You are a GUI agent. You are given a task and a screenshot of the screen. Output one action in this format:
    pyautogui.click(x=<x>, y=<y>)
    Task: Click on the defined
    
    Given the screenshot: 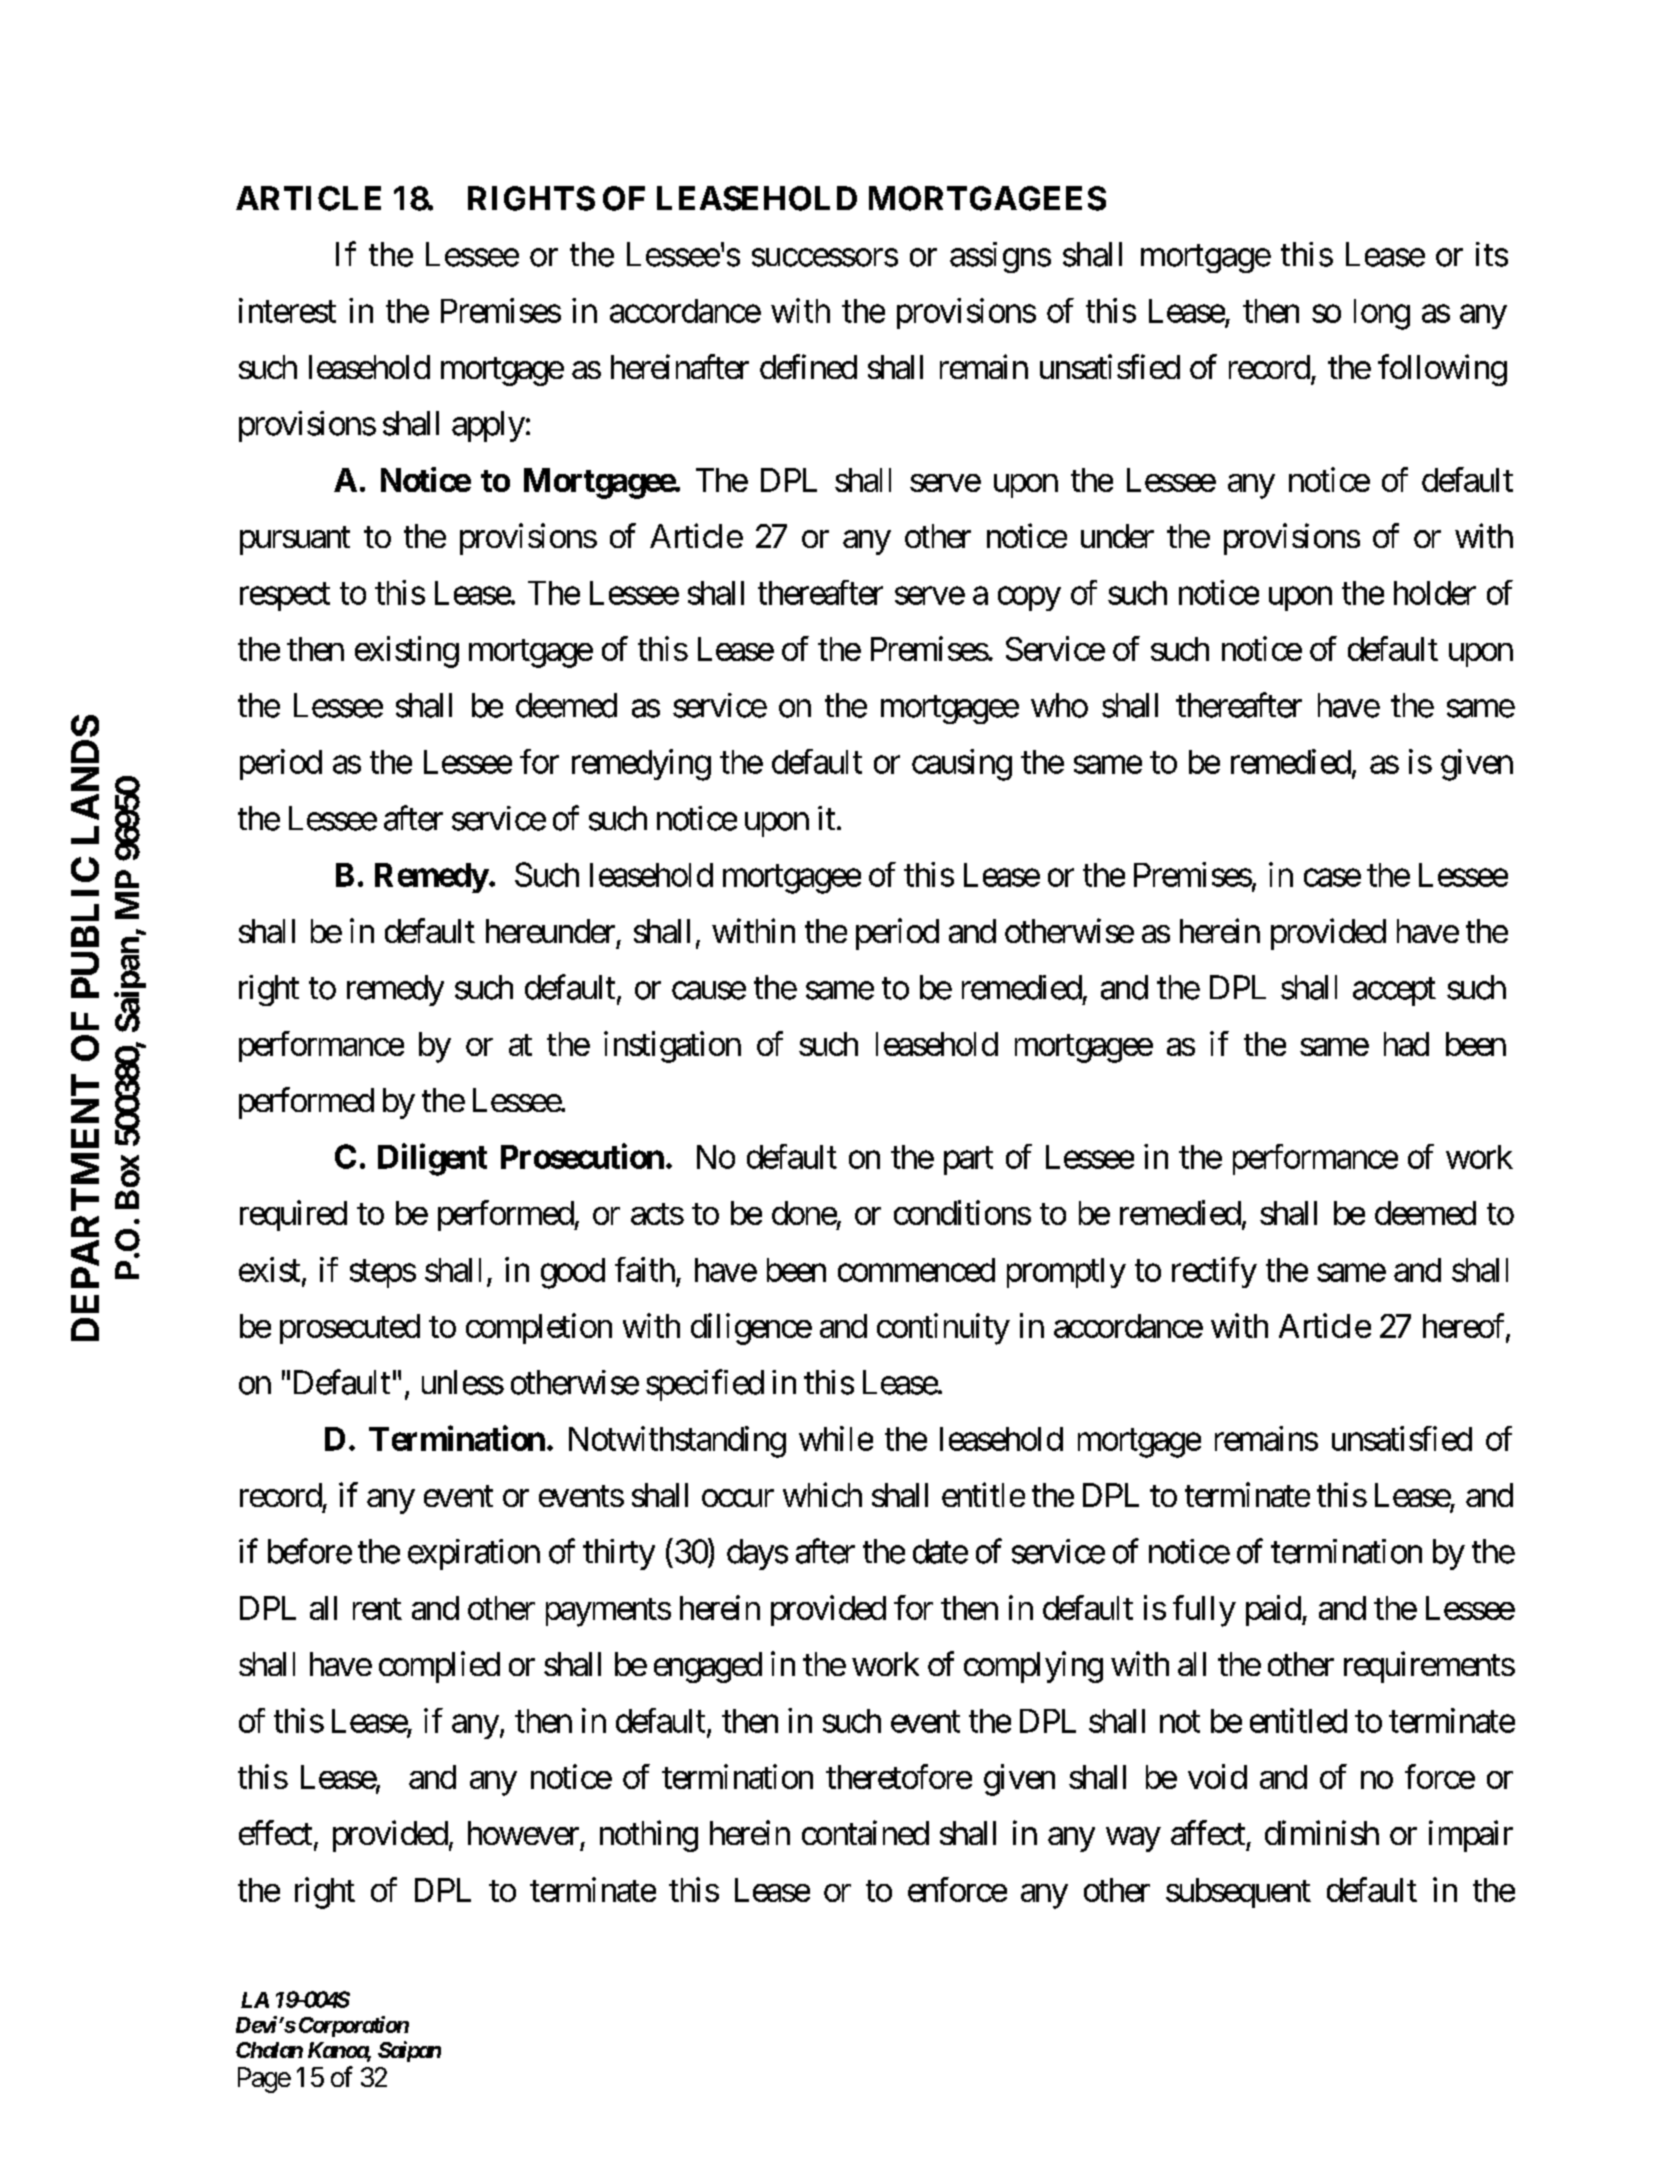 What is the action you would take?
    pyautogui.click(x=808, y=366)
